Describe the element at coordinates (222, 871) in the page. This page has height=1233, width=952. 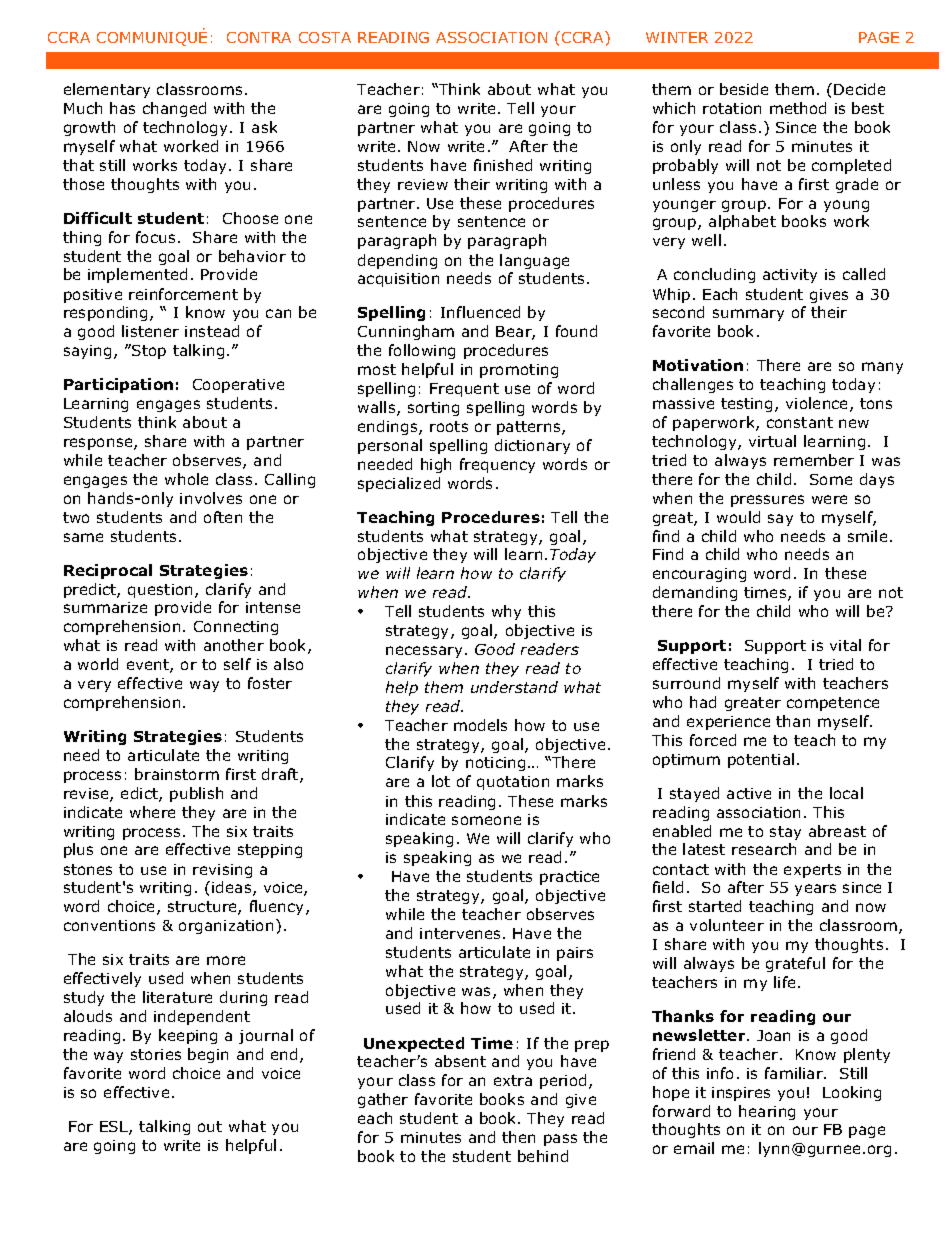
I see `revising` at that location.
